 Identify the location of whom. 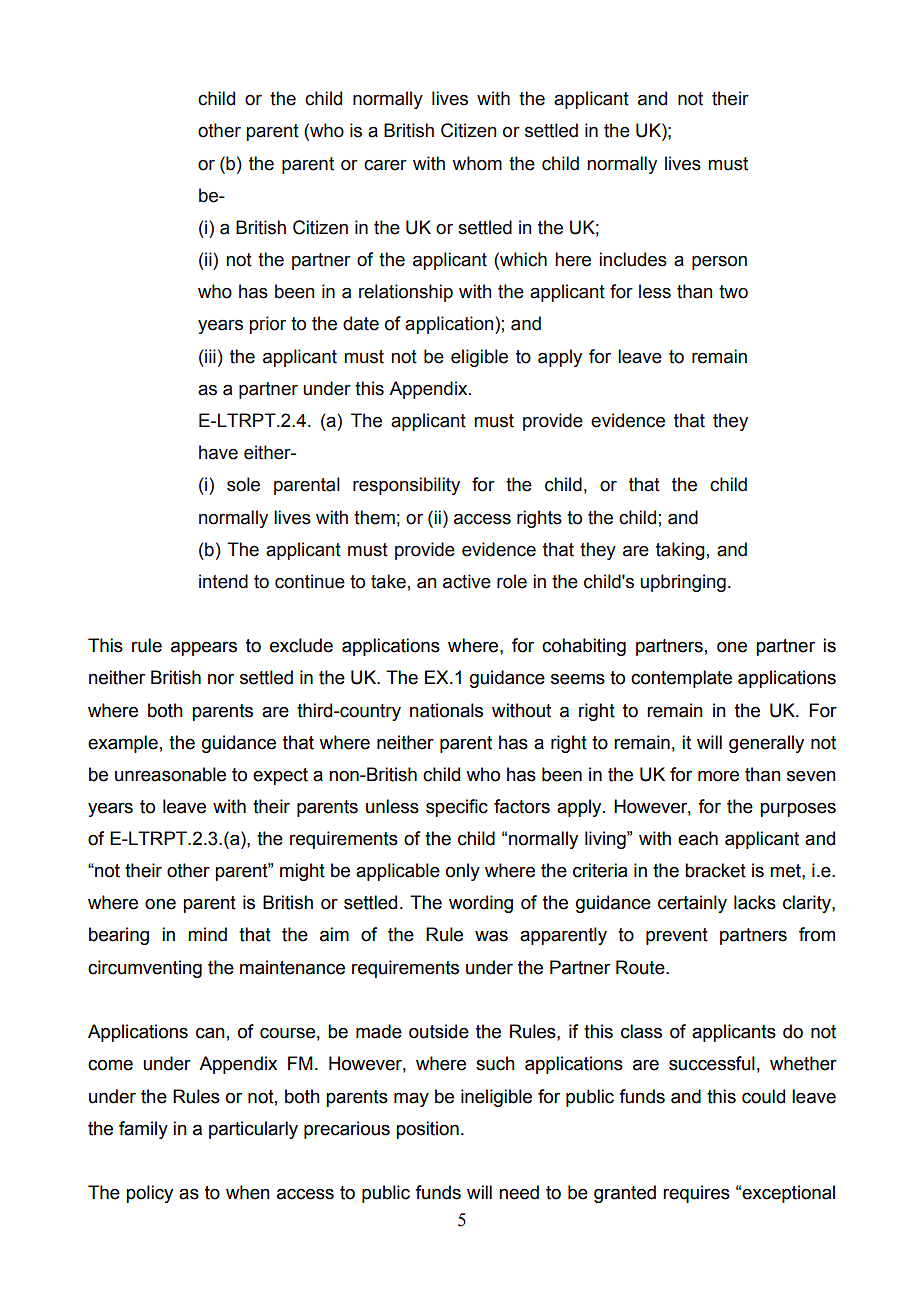
(477, 163).
